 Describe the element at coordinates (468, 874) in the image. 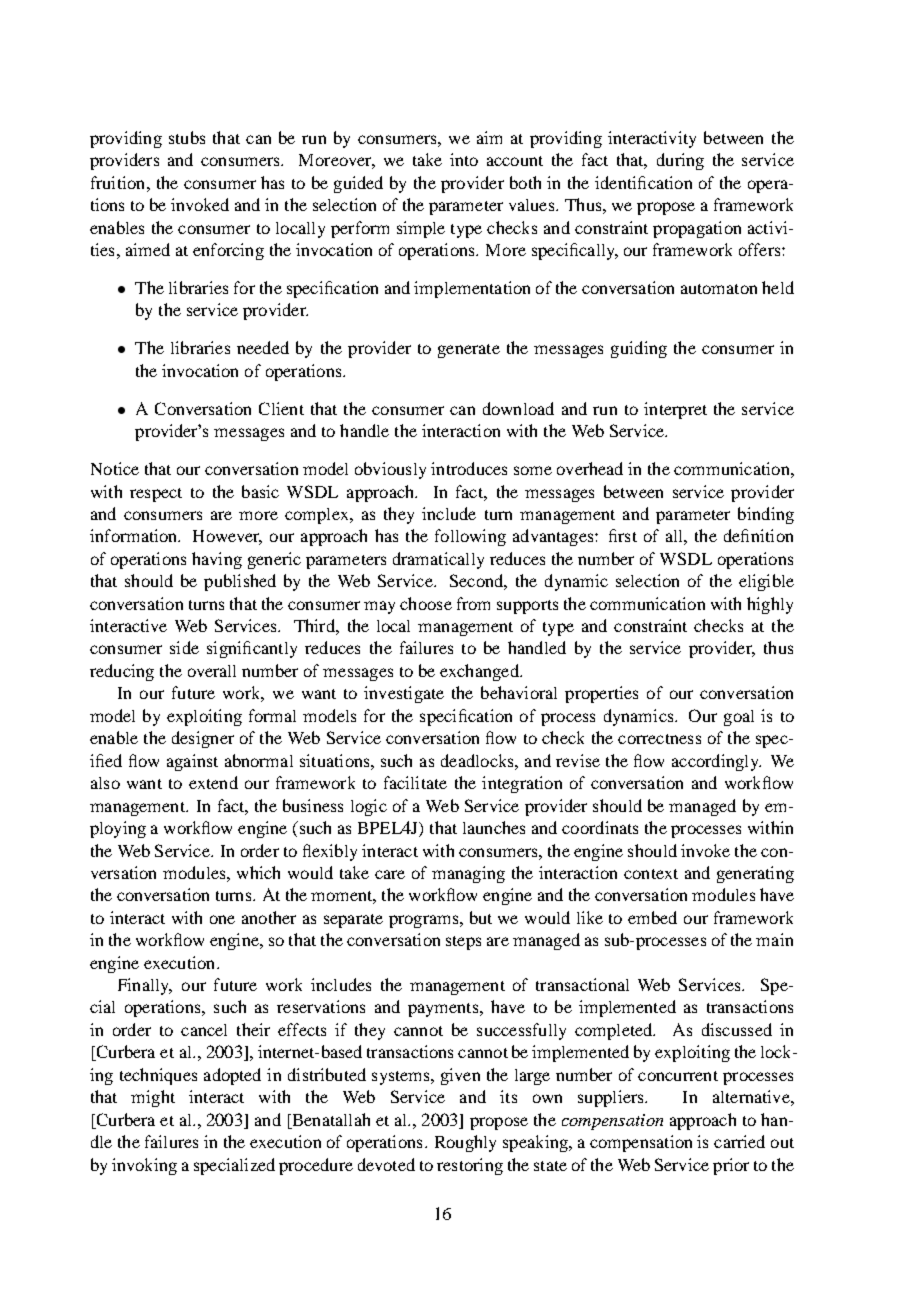

I see `managing` at that location.
